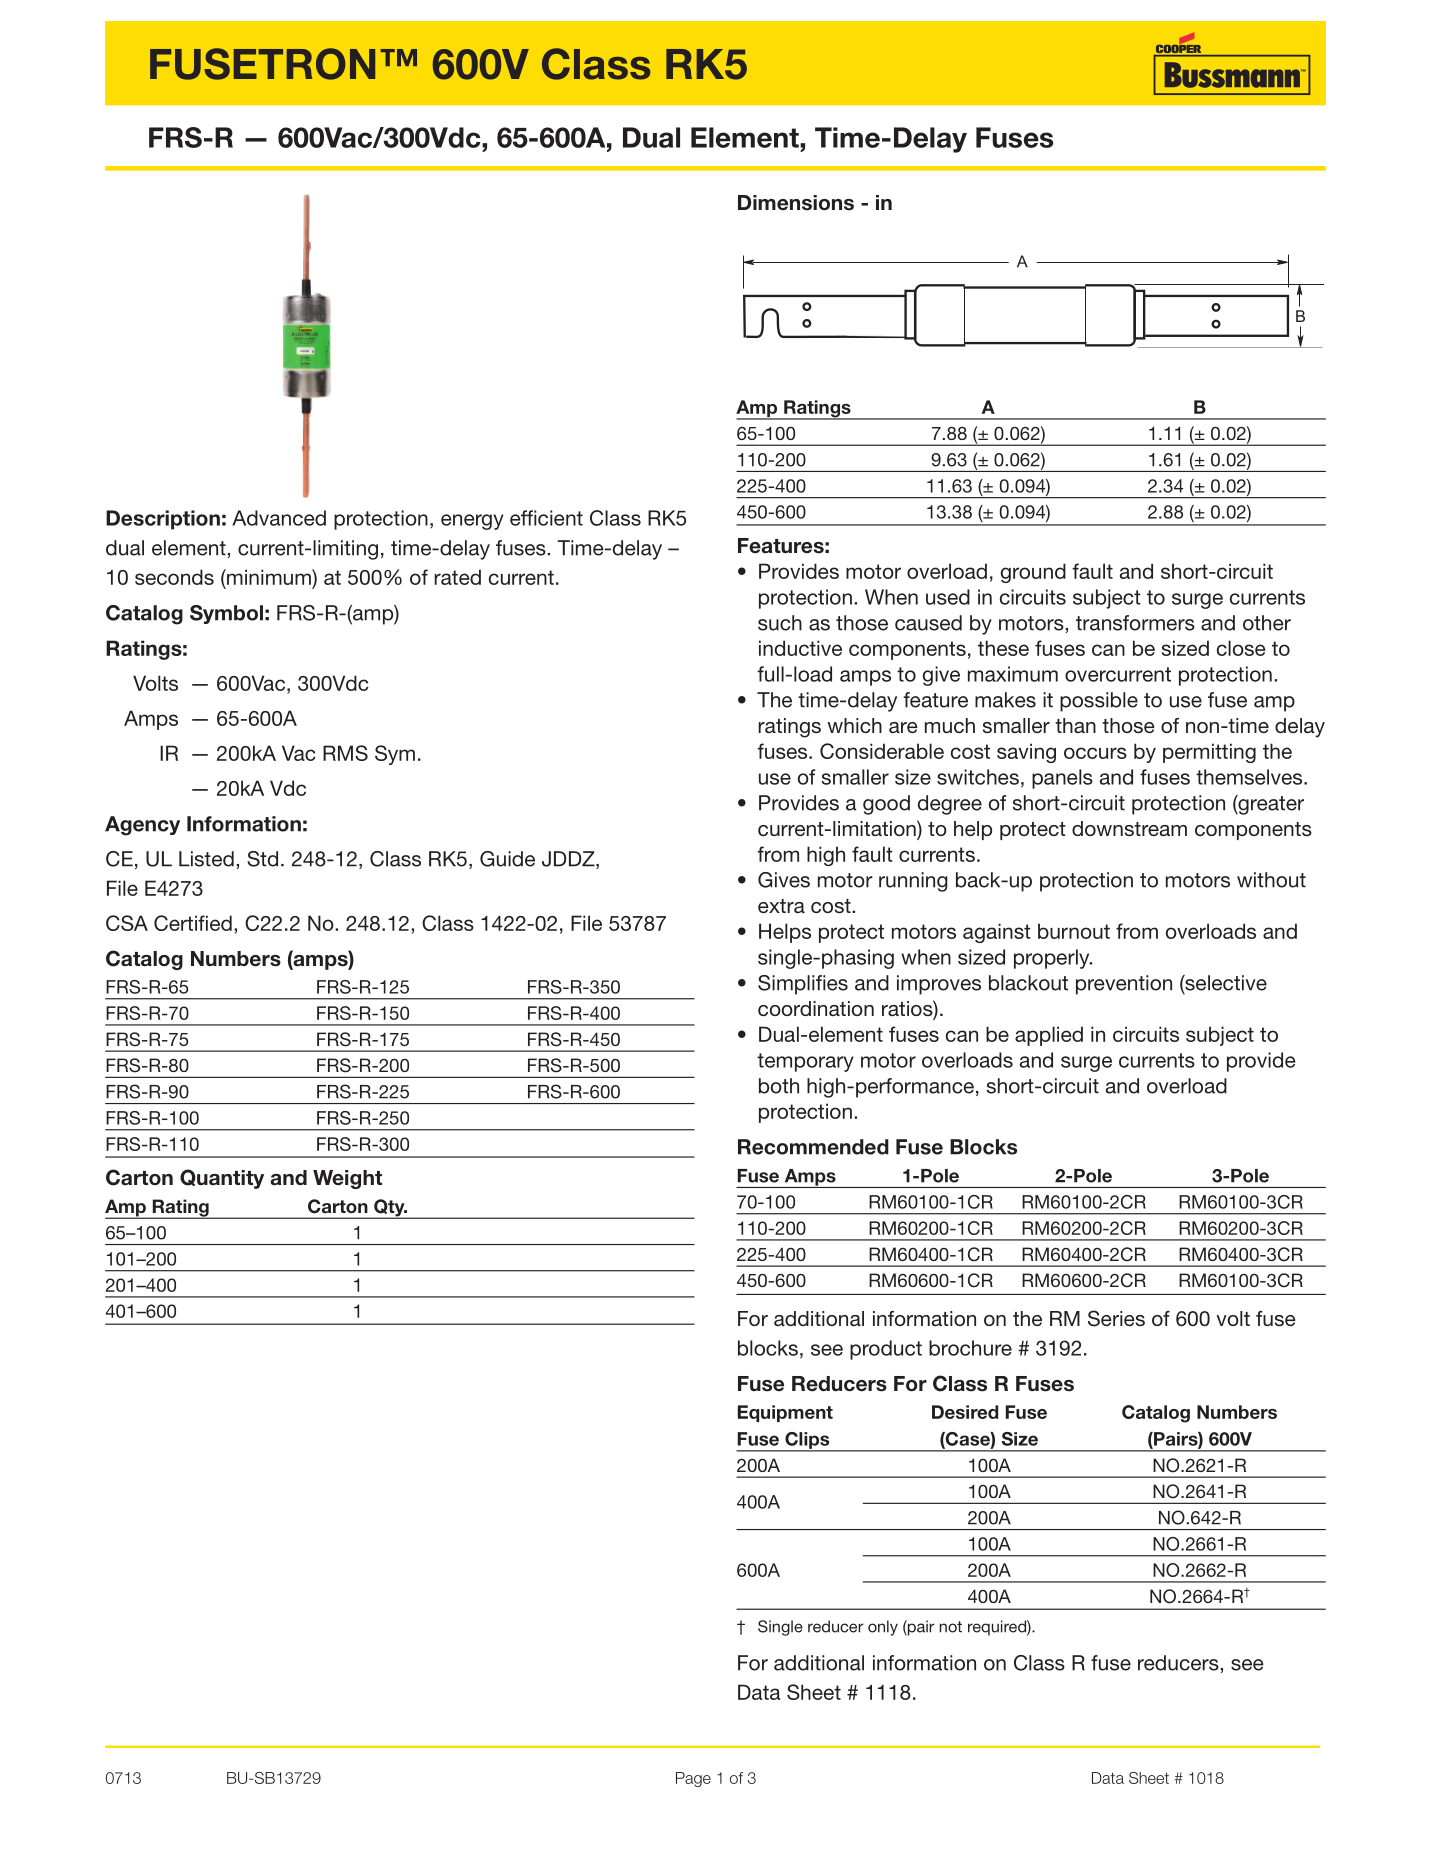  What do you see at coordinates (803, 985) in the page?
I see `Simplifies` at bounding box center [803, 985].
